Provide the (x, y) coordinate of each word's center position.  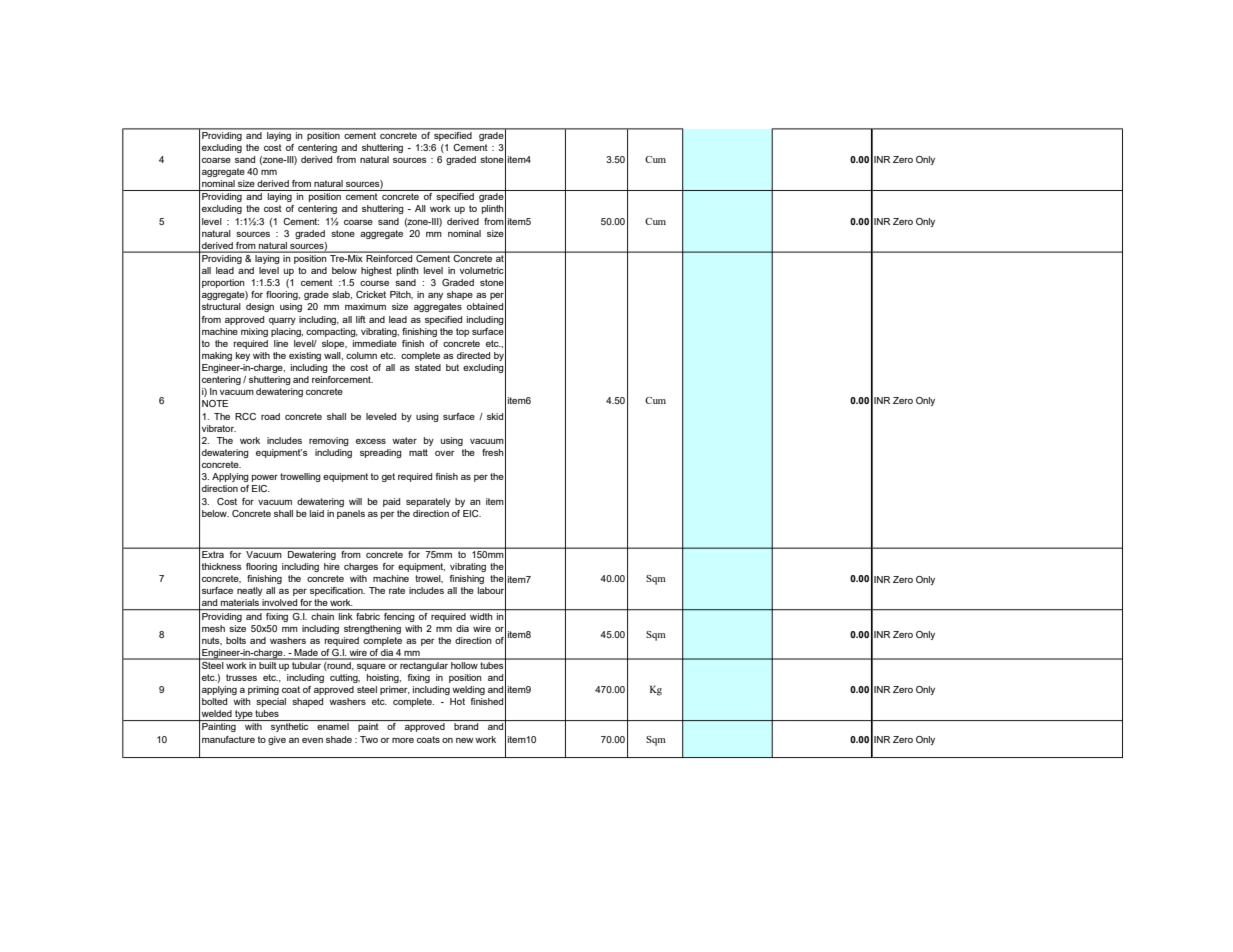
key (243, 356)
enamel (333, 726)
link (346, 615)
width (481, 615)
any (435, 296)
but (452, 367)
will (355, 501)
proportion (223, 283)
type (244, 715)
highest (376, 271)
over (445, 453)
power (265, 478)
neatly (250, 591)
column (361, 355)
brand (466, 726)
